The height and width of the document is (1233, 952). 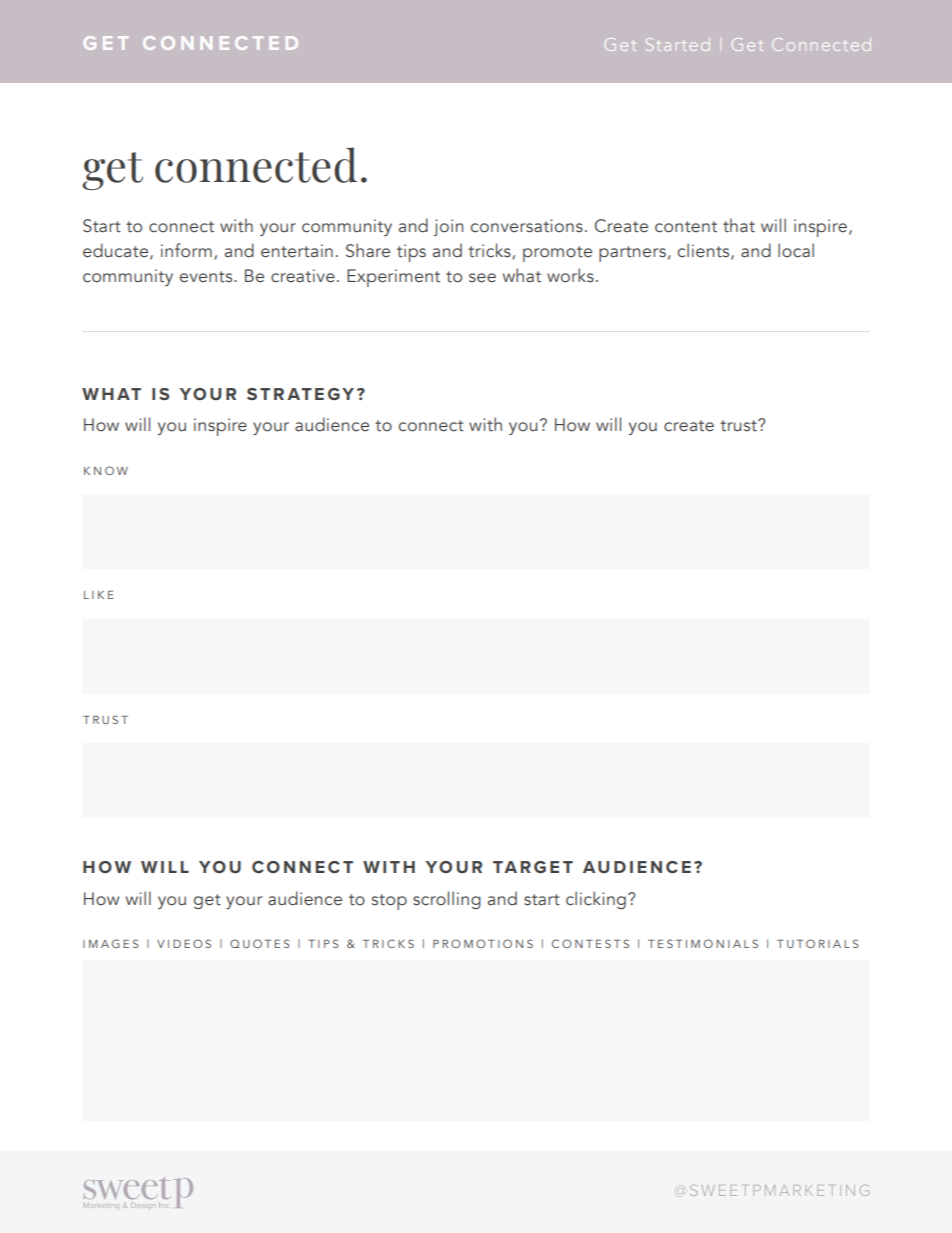 What do you see at coordinates (448, 227) in the document?
I see `join` at bounding box center [448, 227].
